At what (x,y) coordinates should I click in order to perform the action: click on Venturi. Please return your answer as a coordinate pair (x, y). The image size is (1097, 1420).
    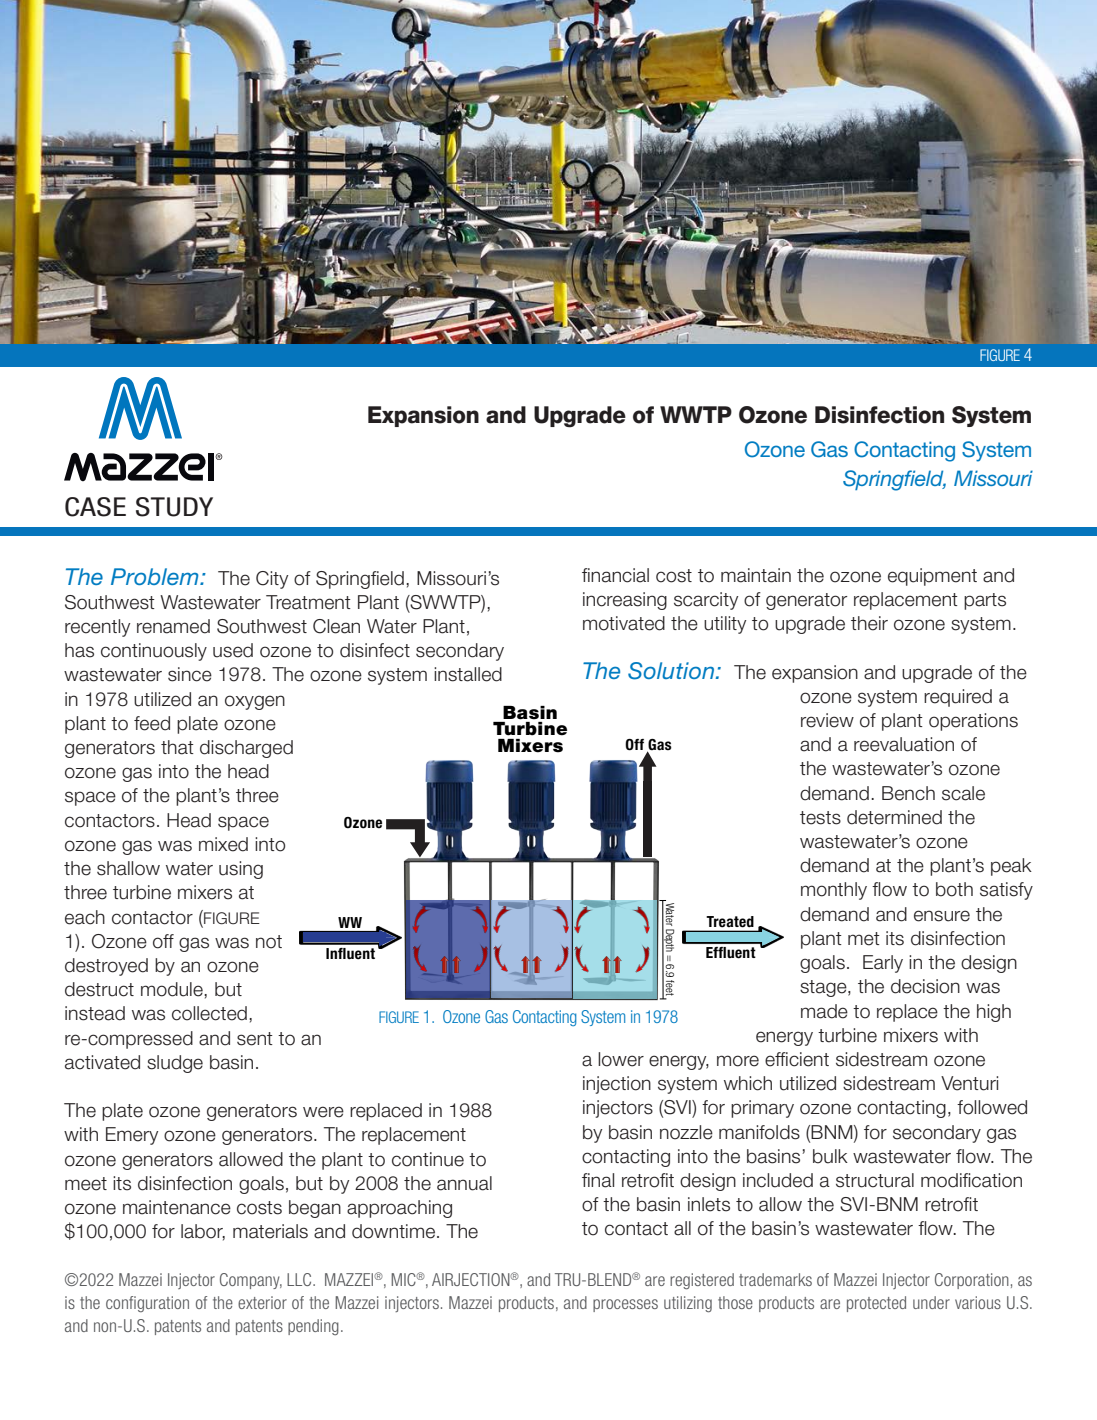
    Looking at the image, I should click on (969, 1083).
